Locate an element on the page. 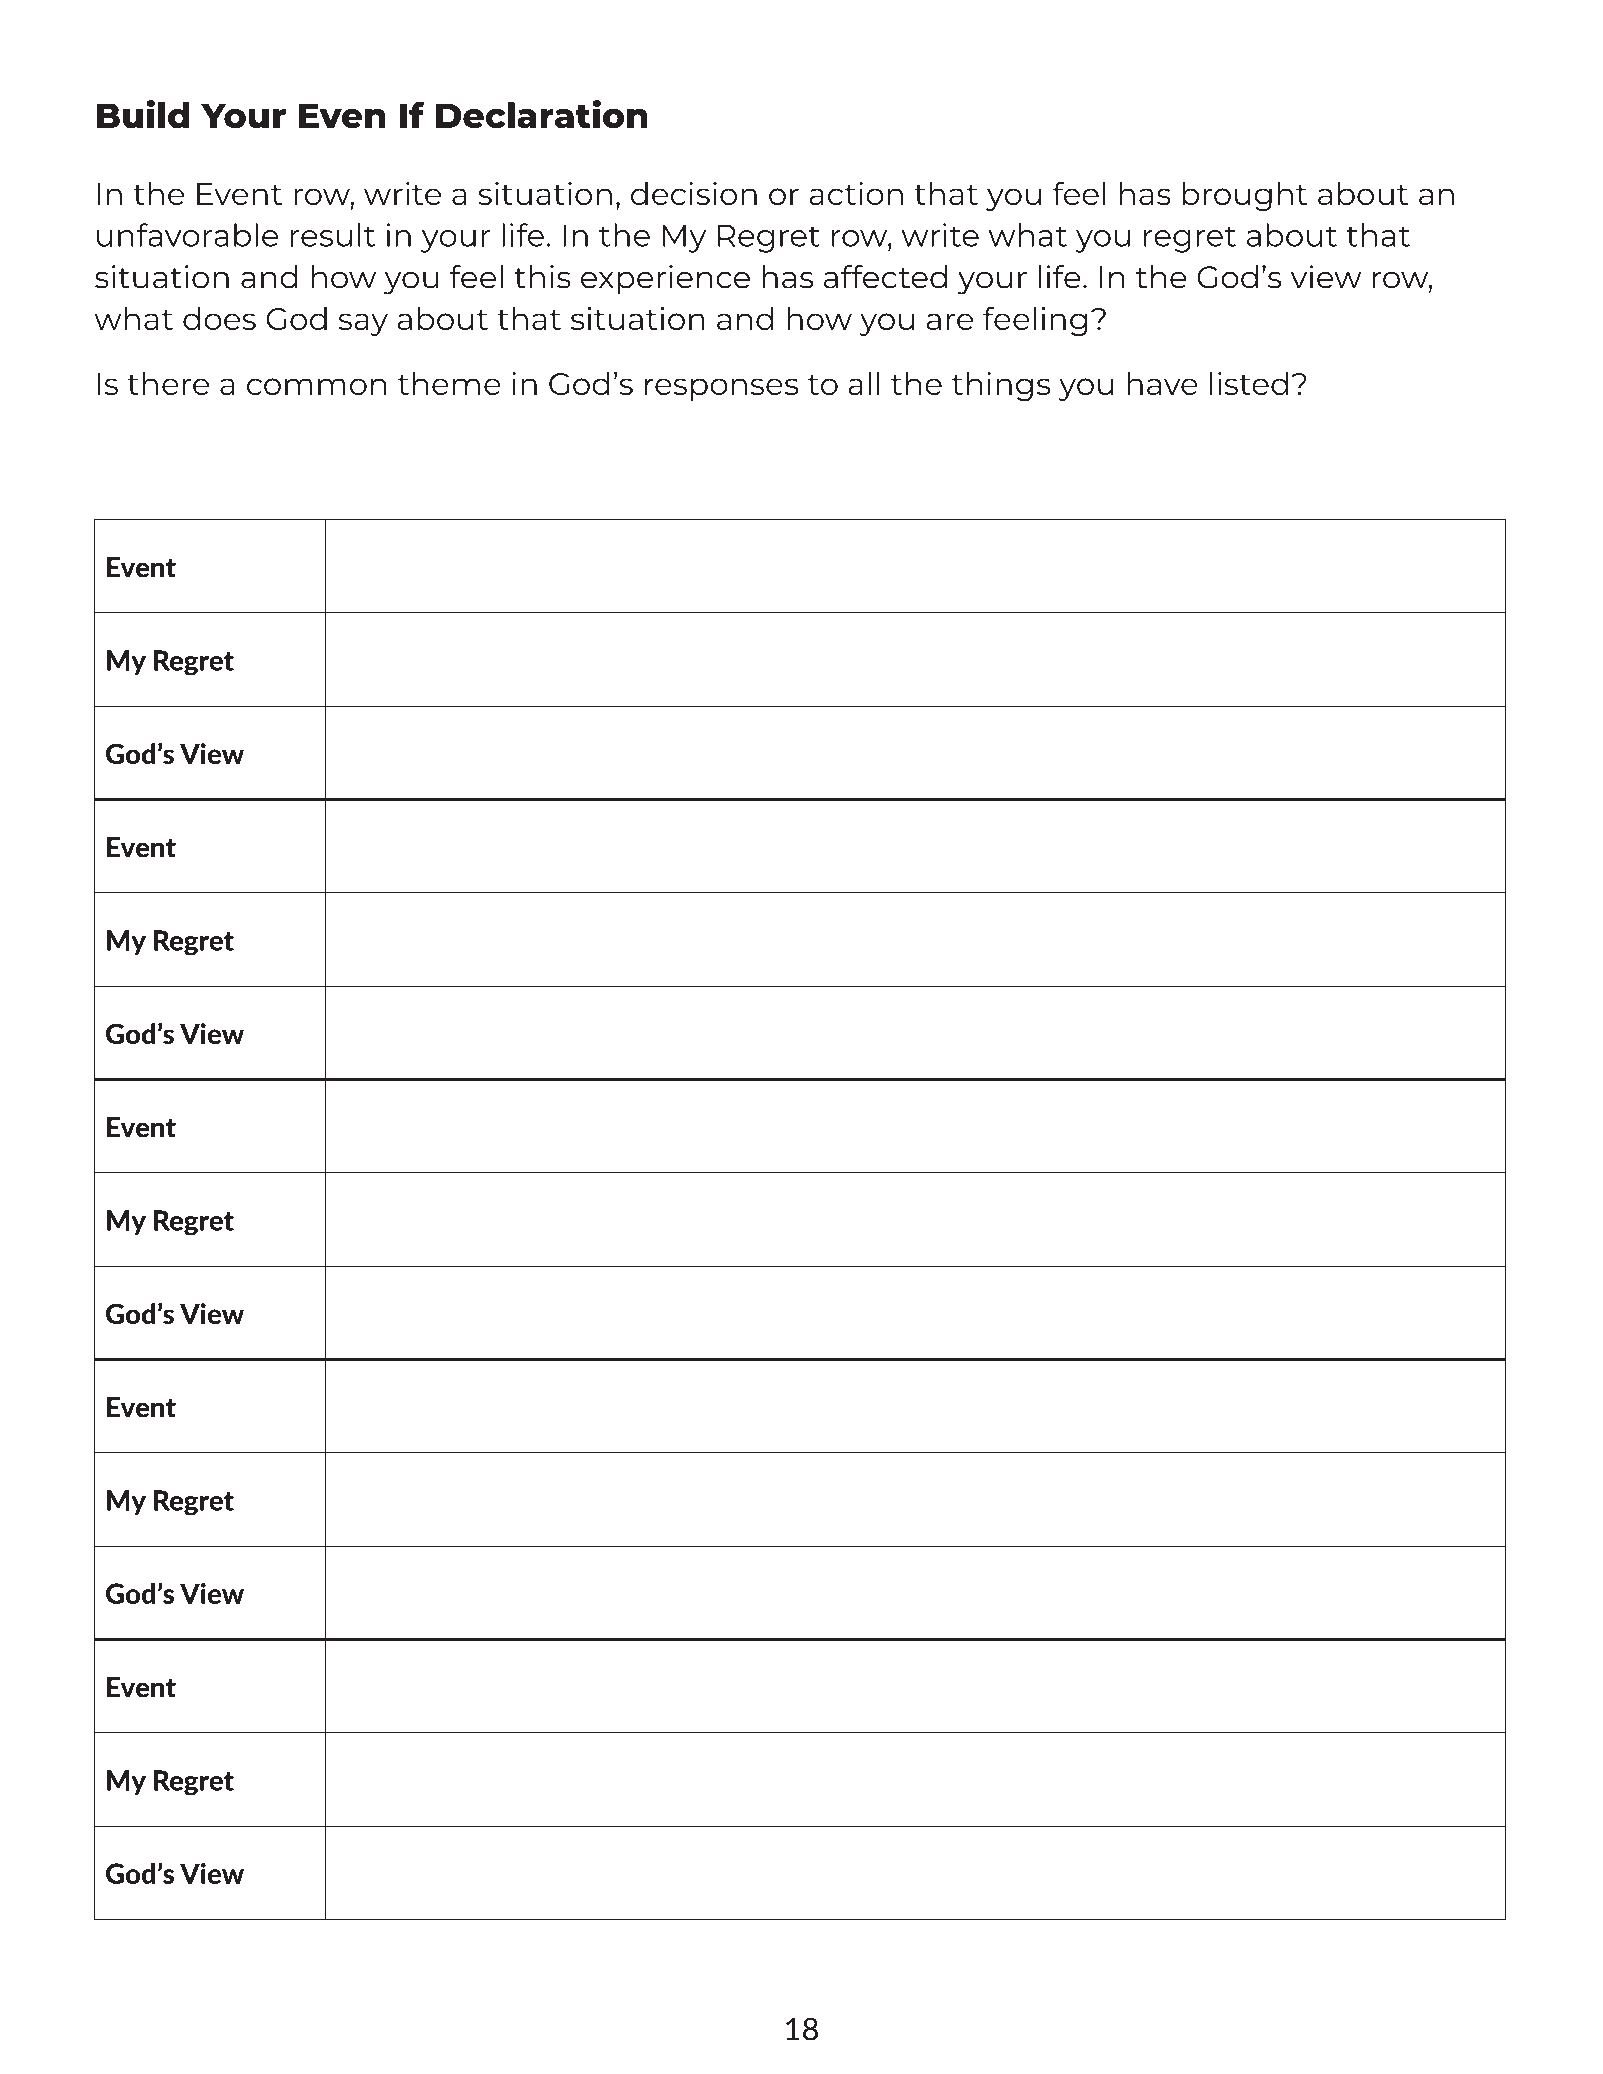 The image size is (1603, 2074). affected is located at coordinates (885, 277).
